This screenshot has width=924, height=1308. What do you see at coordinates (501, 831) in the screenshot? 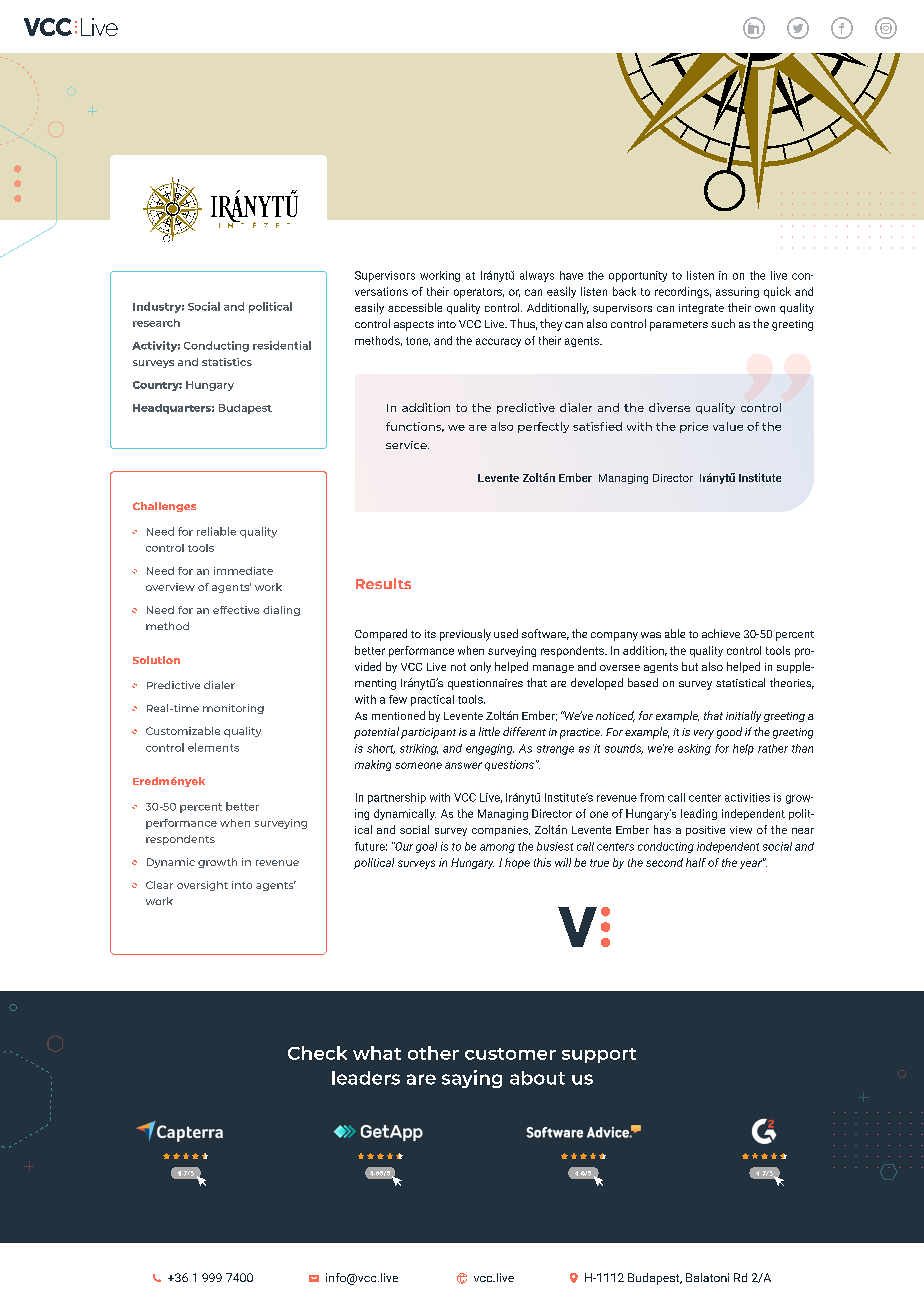
I see `companies` at bounding box center [501, 831].
